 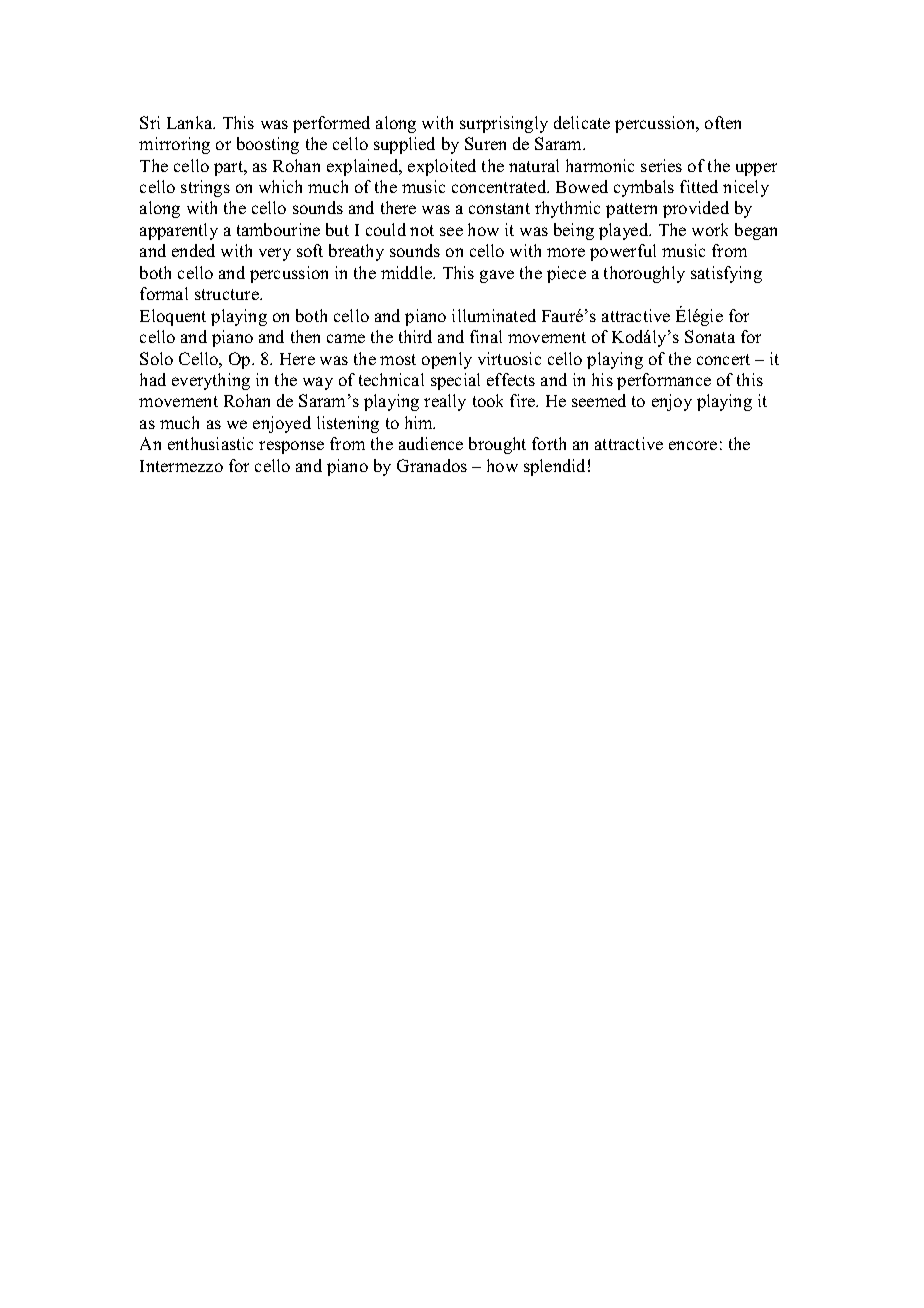 What do you see at coordinates (693, 445) in the image?
I see `encore` at bounding box center [693, 445].
